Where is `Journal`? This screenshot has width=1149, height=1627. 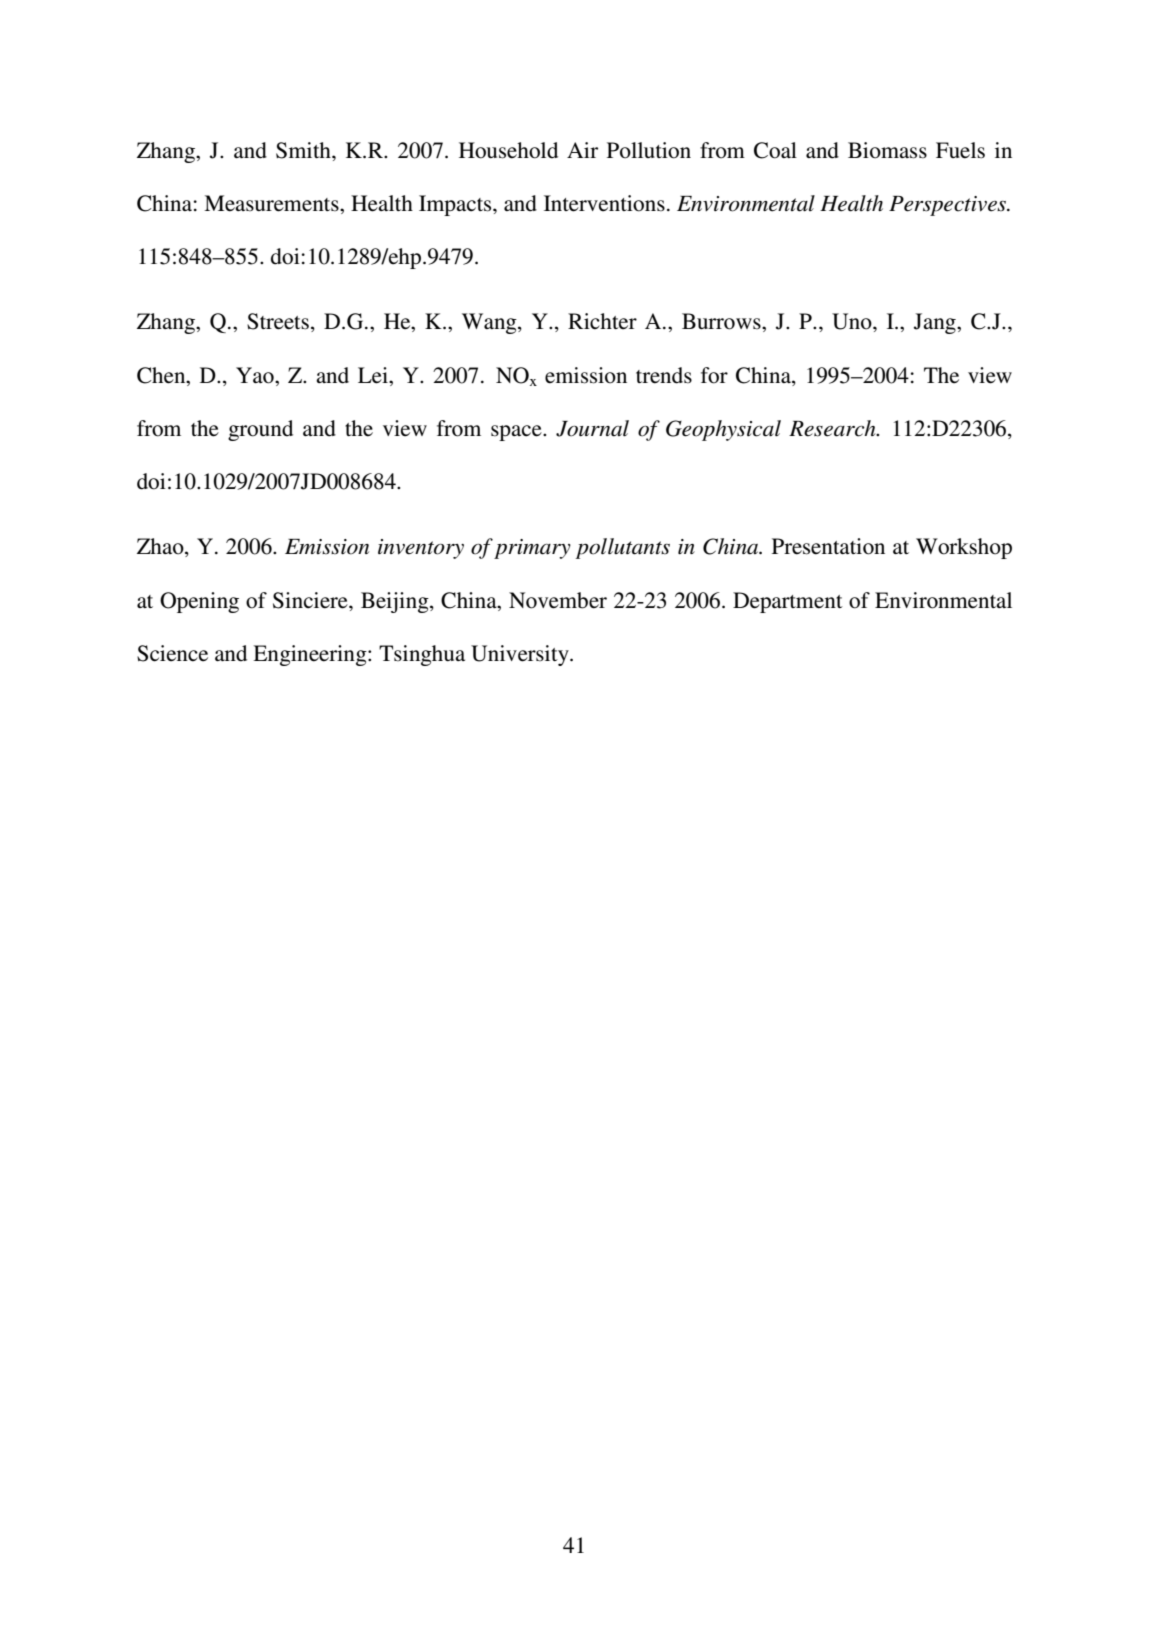
Journal is located at coordinates (592, 428).
